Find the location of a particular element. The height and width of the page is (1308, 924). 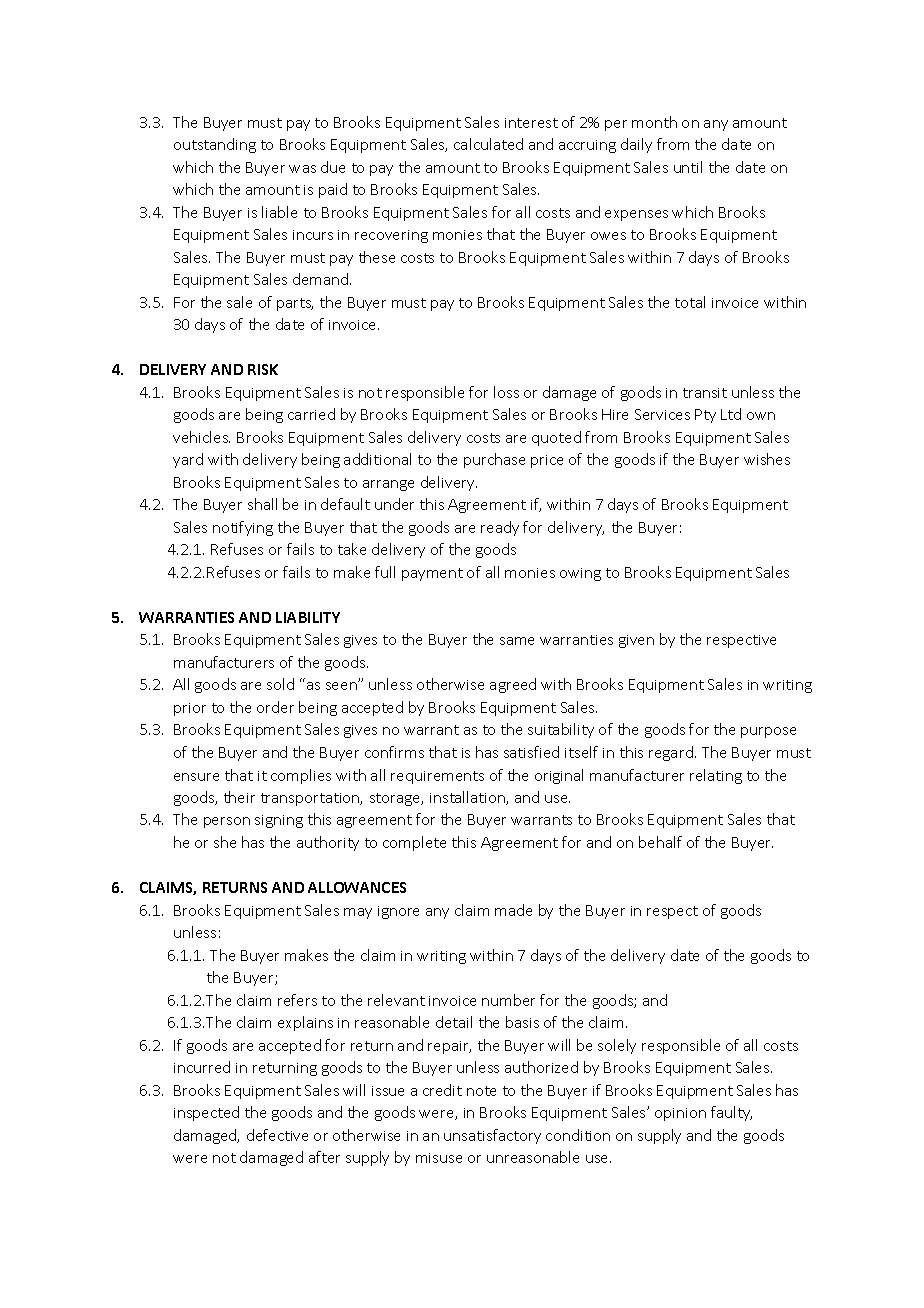

shall is located at coordinates (262, 504).
